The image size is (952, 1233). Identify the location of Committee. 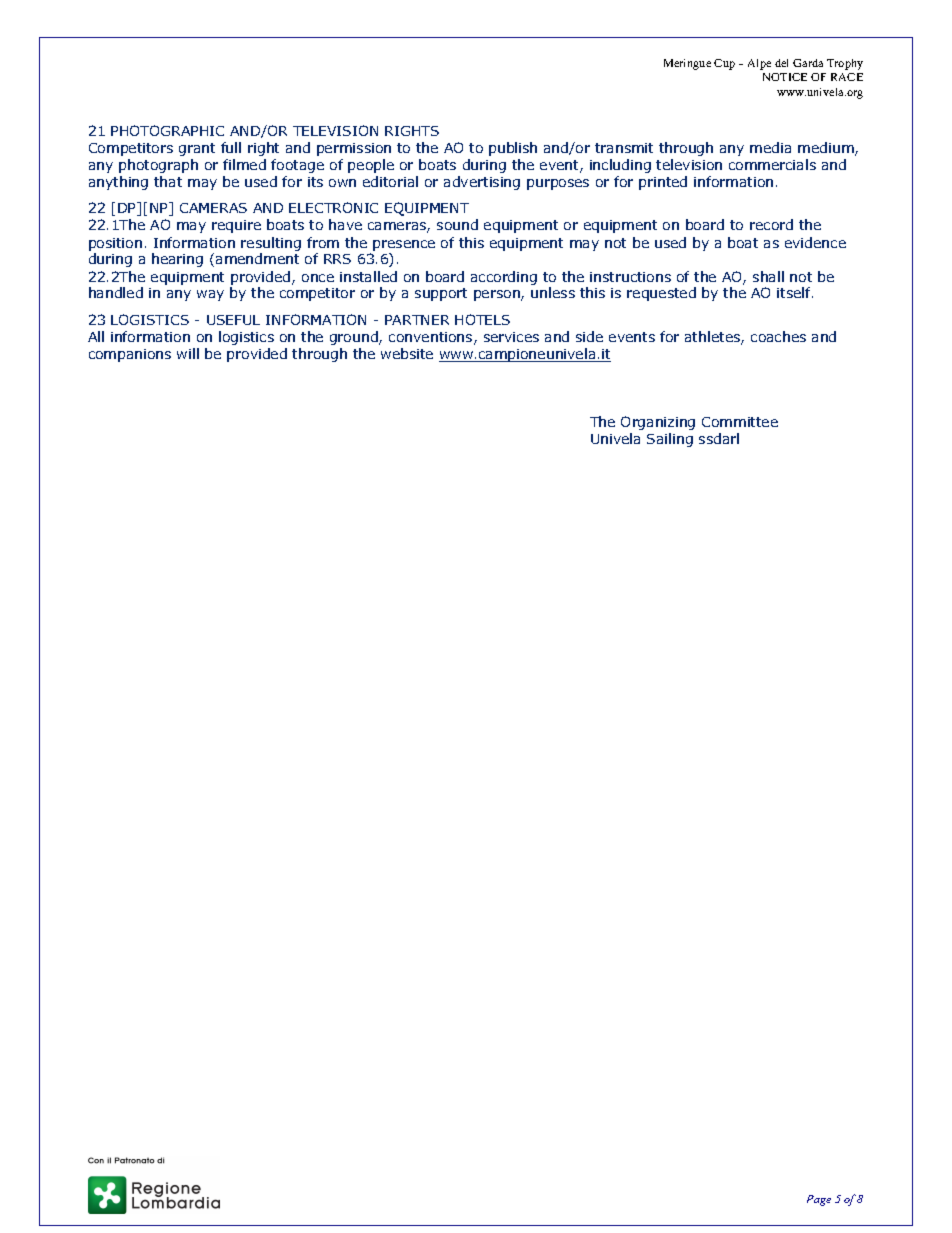
(740, 422).
